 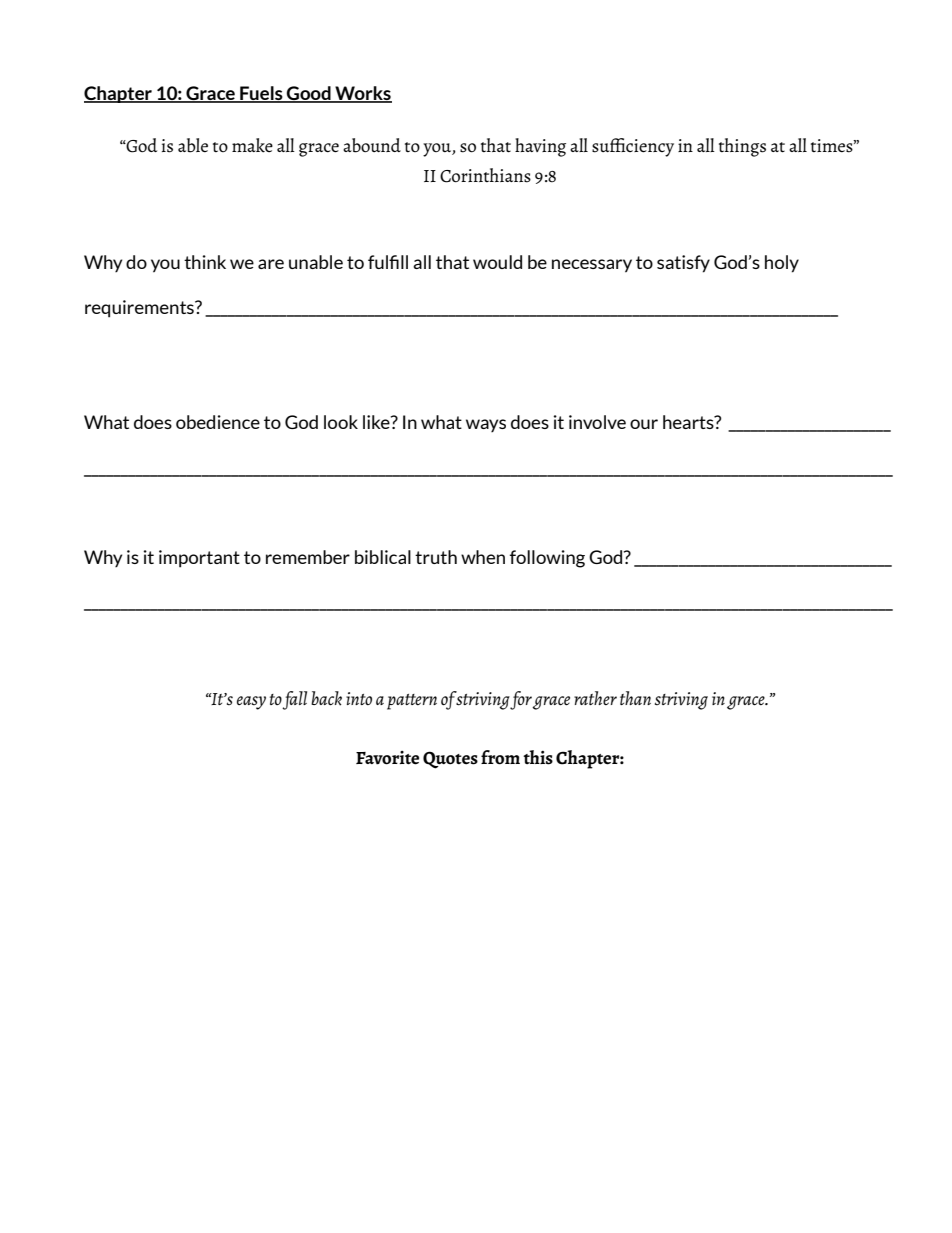 I want to click on hearts, so click(x=689, y=422).
